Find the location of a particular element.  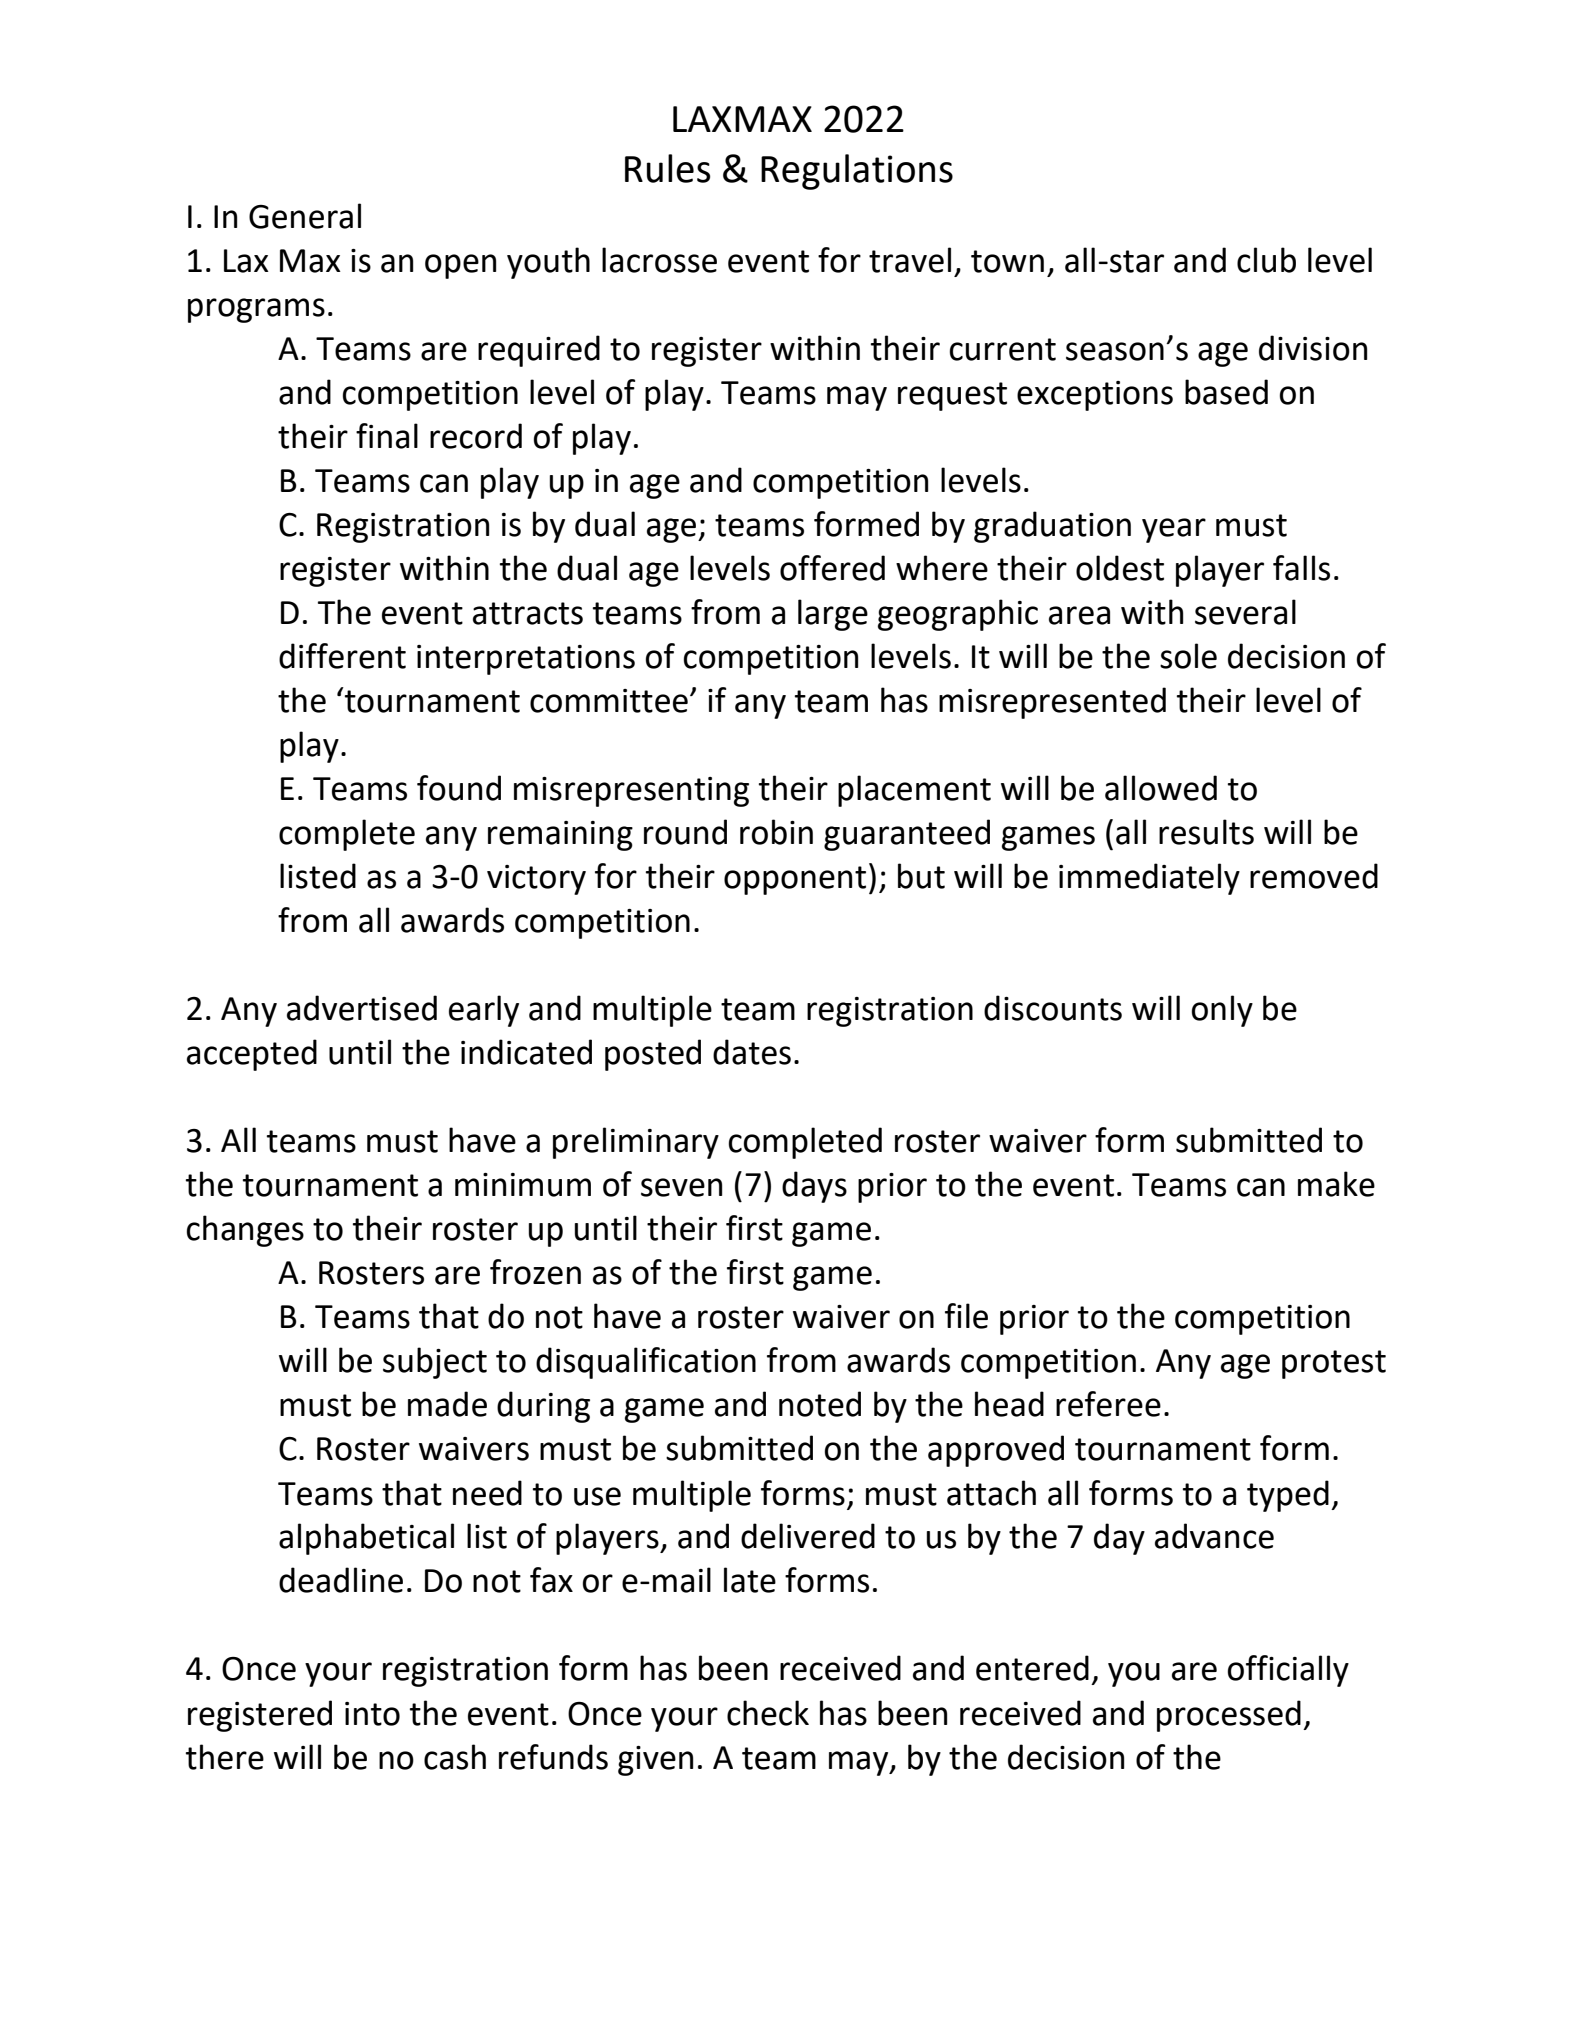

advertised is located at coordinates (362, 1008).
